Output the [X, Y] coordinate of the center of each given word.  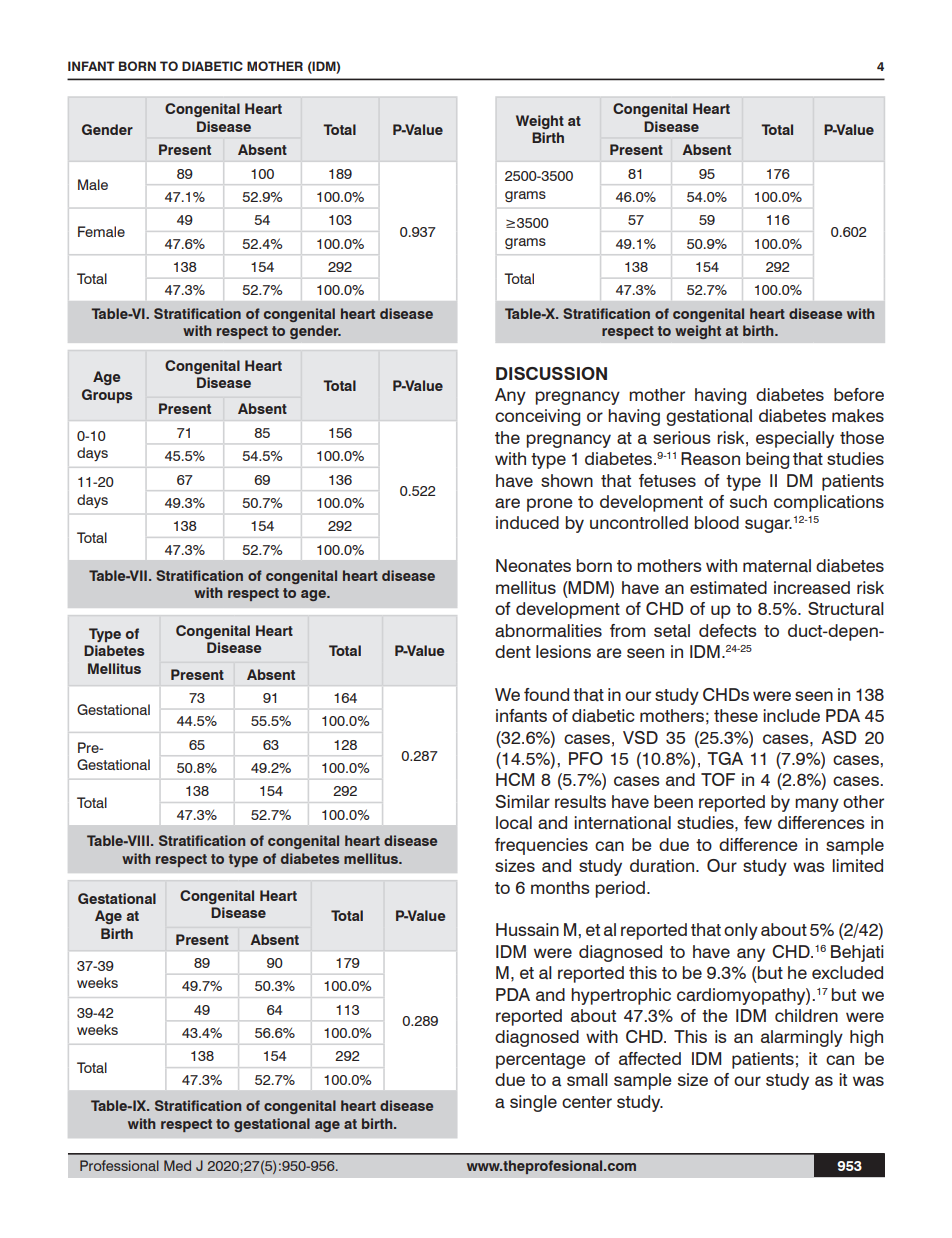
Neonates [533, 566]
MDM [589, 587]
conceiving [537, 417]
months [560, 887]
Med [177, 1165]
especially [795, 439]
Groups [107, 396]
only [741, 931]
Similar [522, 802]
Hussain [527, 930]
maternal [777, 566]
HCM [515, 779]
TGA [725, 758]
